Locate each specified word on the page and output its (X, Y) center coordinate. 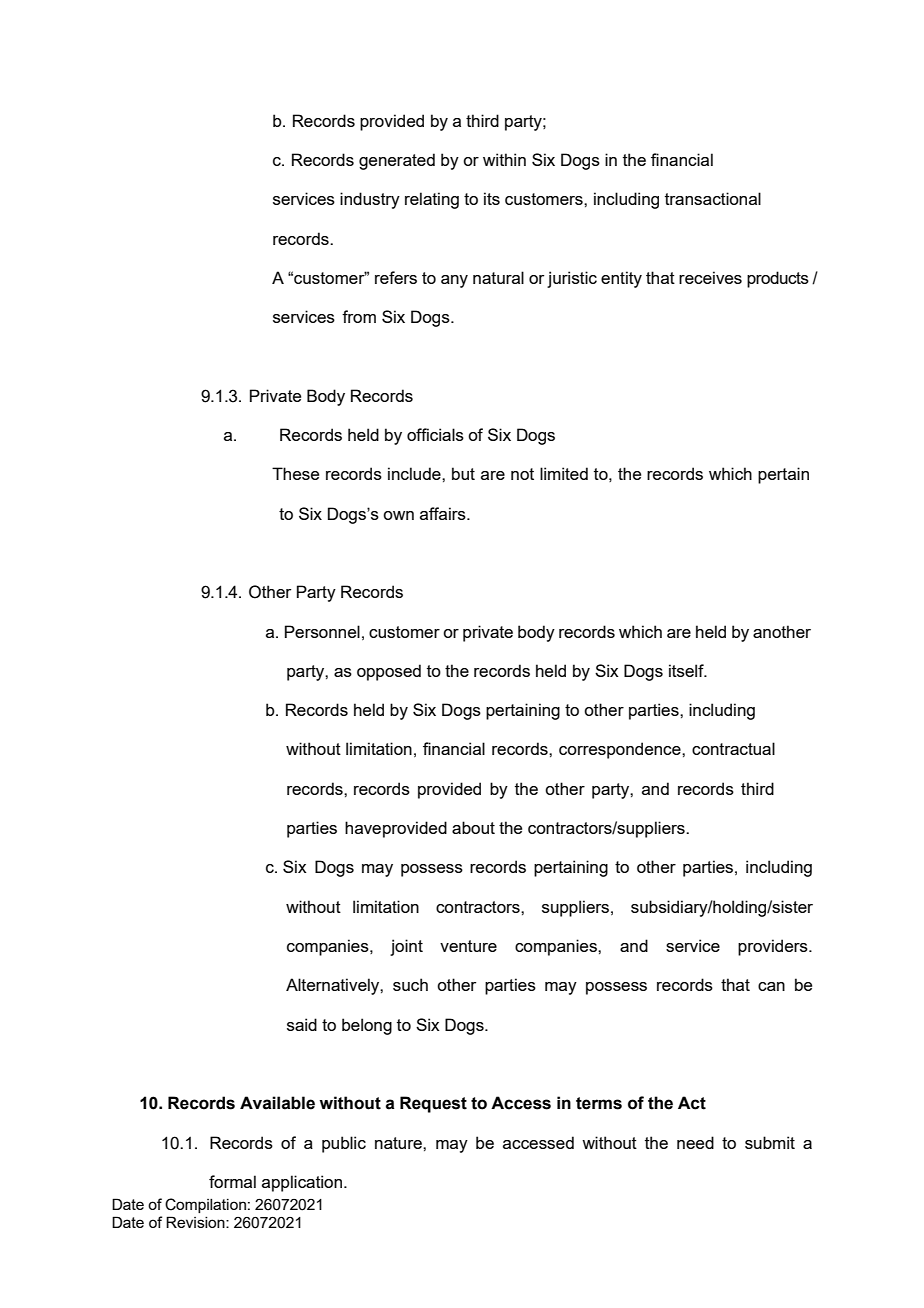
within (504, 159)
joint (406, 947)
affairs (444, 513)
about (473, 827)
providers (774, 947)
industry (370, 200)
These (295, 473)
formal (232, 1181)
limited (564, 473)
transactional (713, 198)
